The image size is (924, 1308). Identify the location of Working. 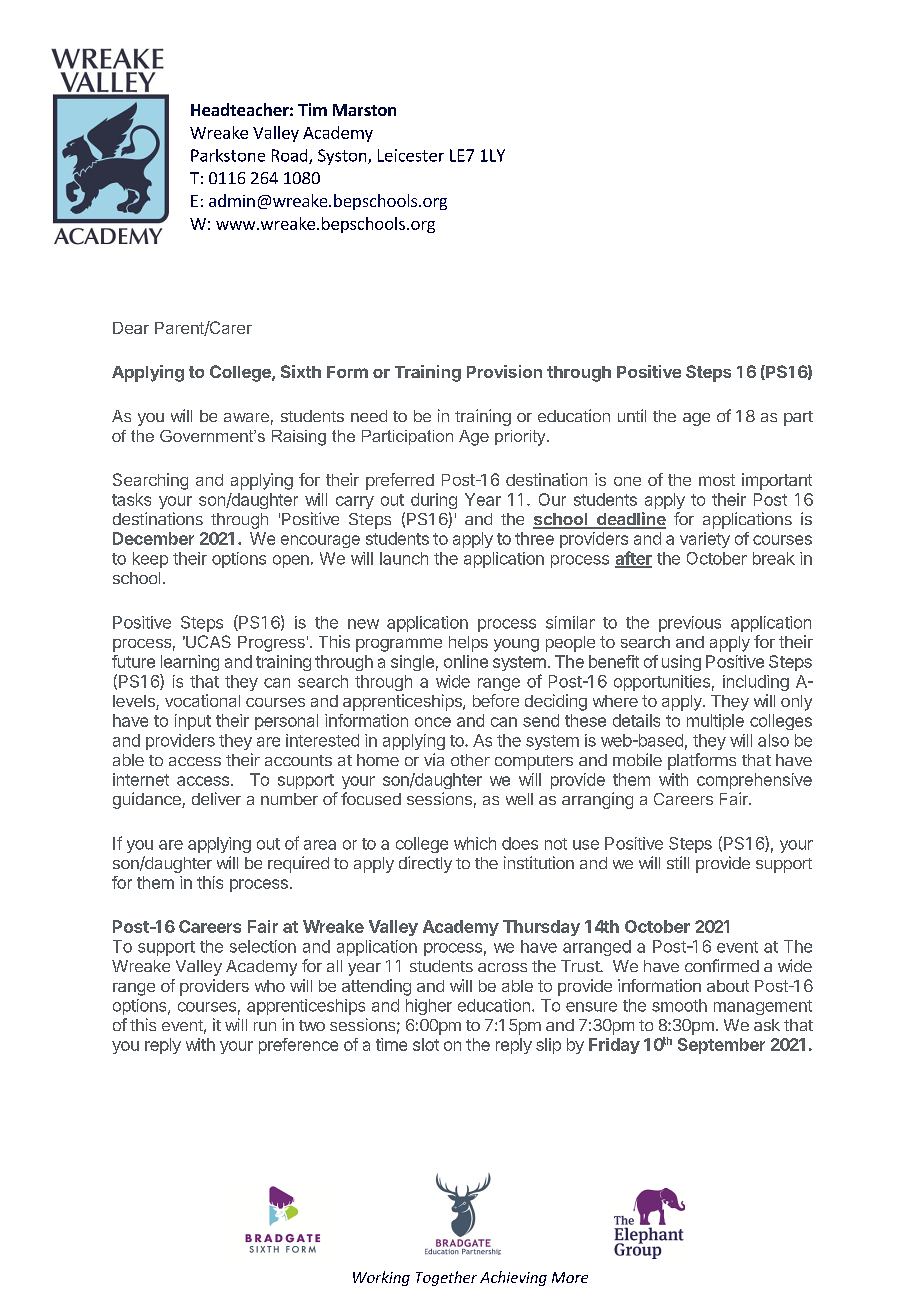
(381, 1278).
